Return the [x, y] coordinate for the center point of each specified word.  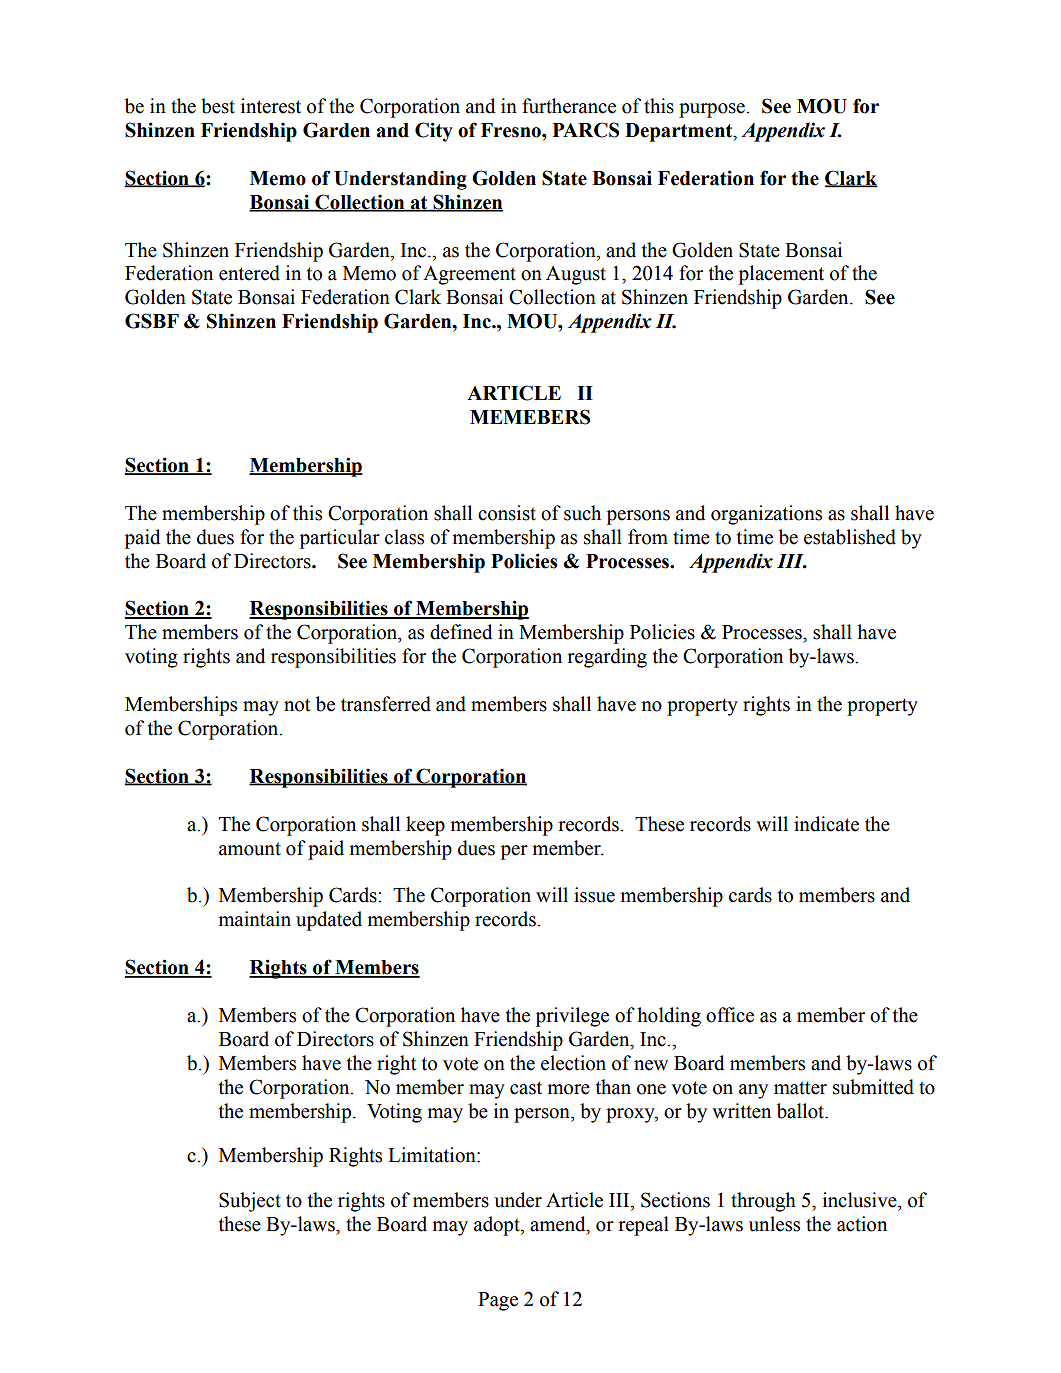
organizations [766, 515]
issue [594, 895]
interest [271, 106]
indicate [826, 824]
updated [329, 921]
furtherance [569, 106]
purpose [713, 110]
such [582, 513]
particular [340, 539]
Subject [250, 1202]
